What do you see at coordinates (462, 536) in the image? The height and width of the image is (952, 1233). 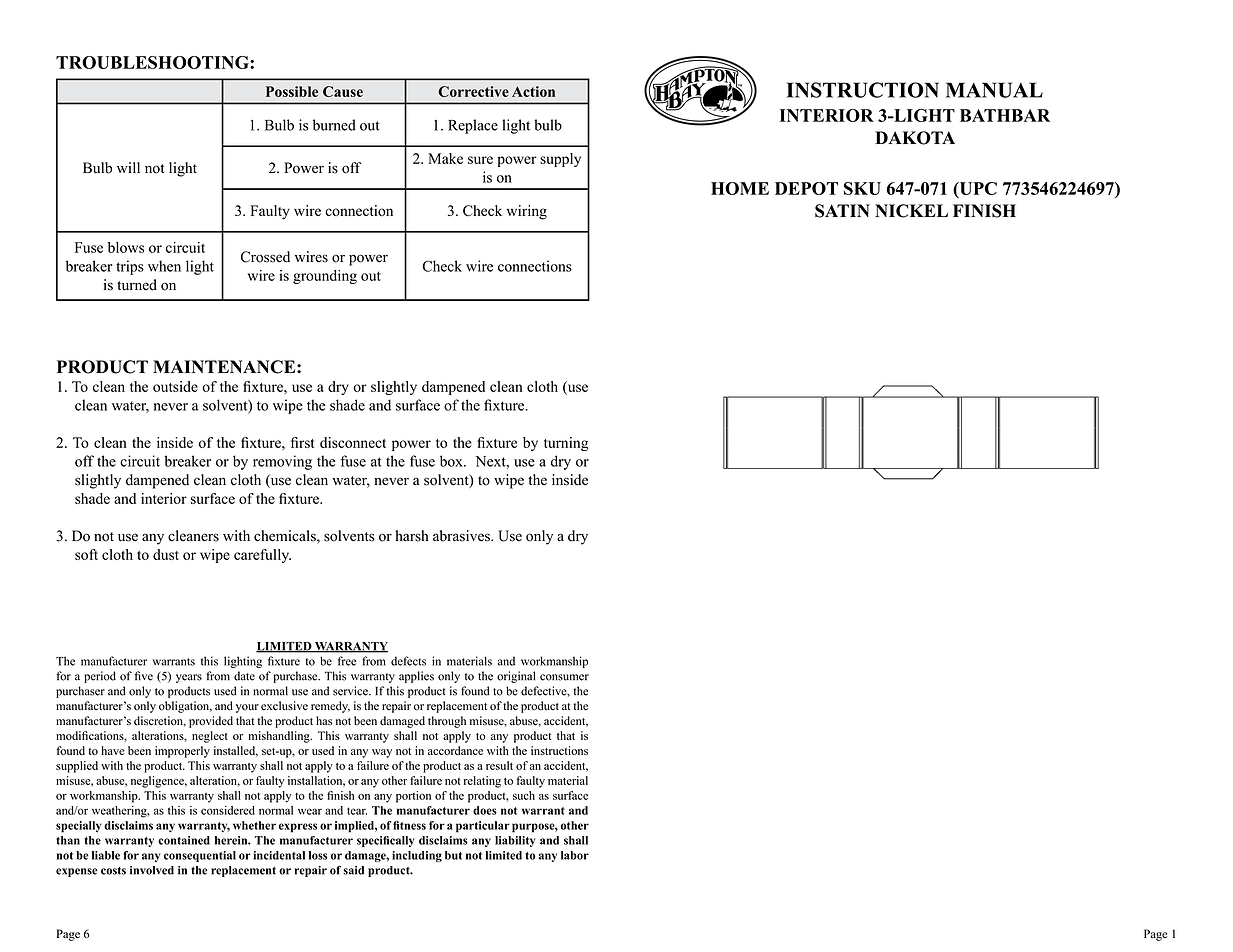 I see `abrasives` at bounding box center [462, 536].
